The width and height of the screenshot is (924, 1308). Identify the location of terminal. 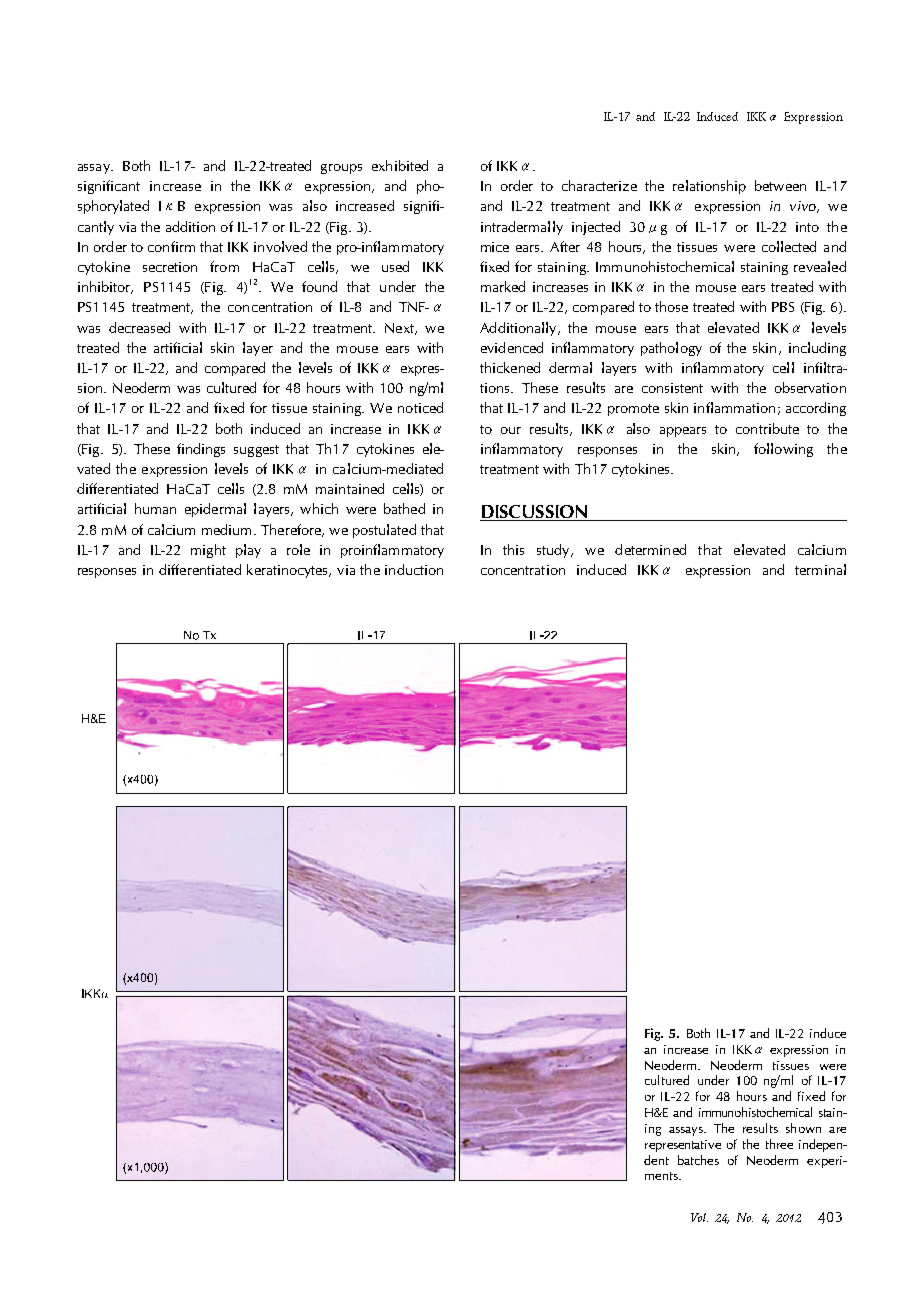
(820, 569).
